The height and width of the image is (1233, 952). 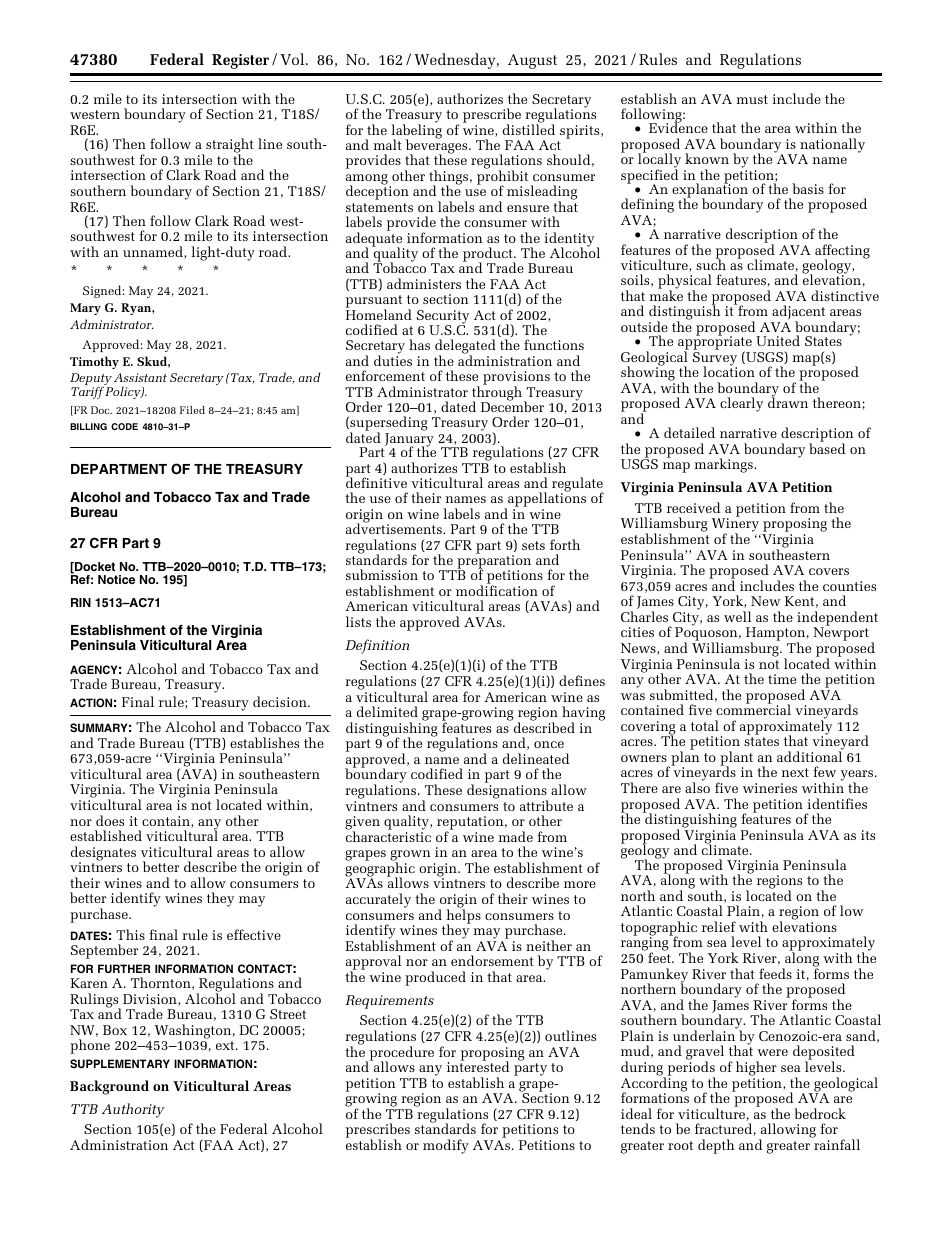 What do you see at coordinates (752, 99) in the image?
I see `must` at bounding box center [752, 99].
